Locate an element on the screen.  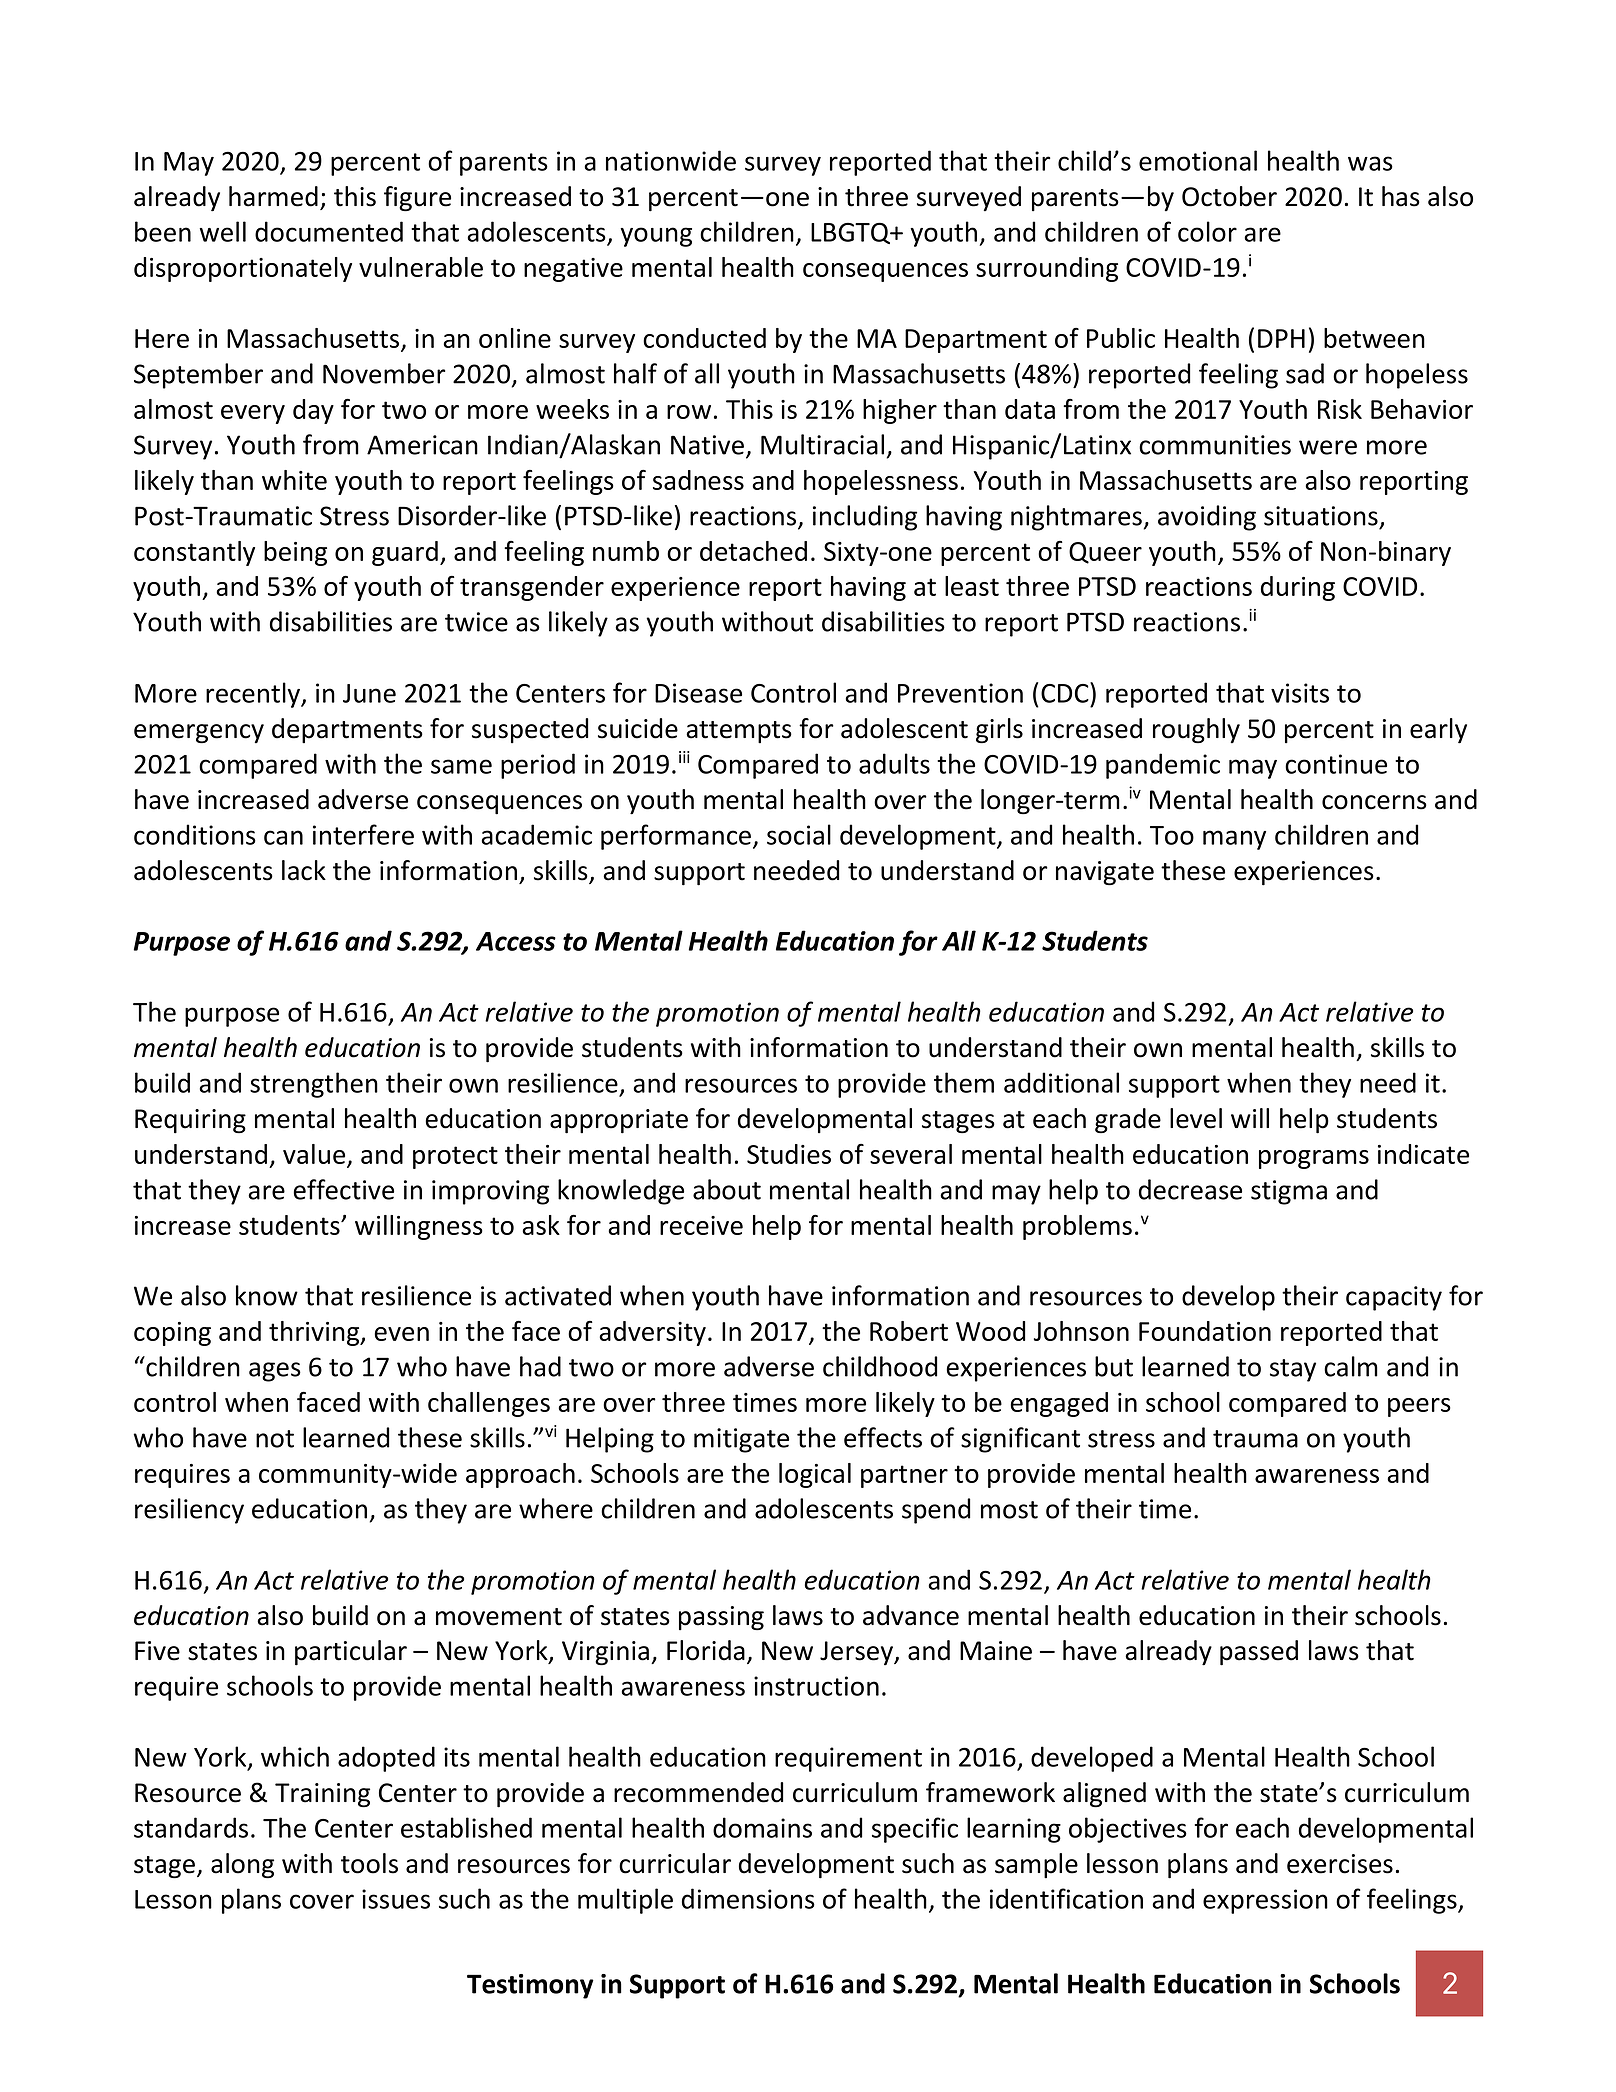
young is located at coordinates (656, 237).
